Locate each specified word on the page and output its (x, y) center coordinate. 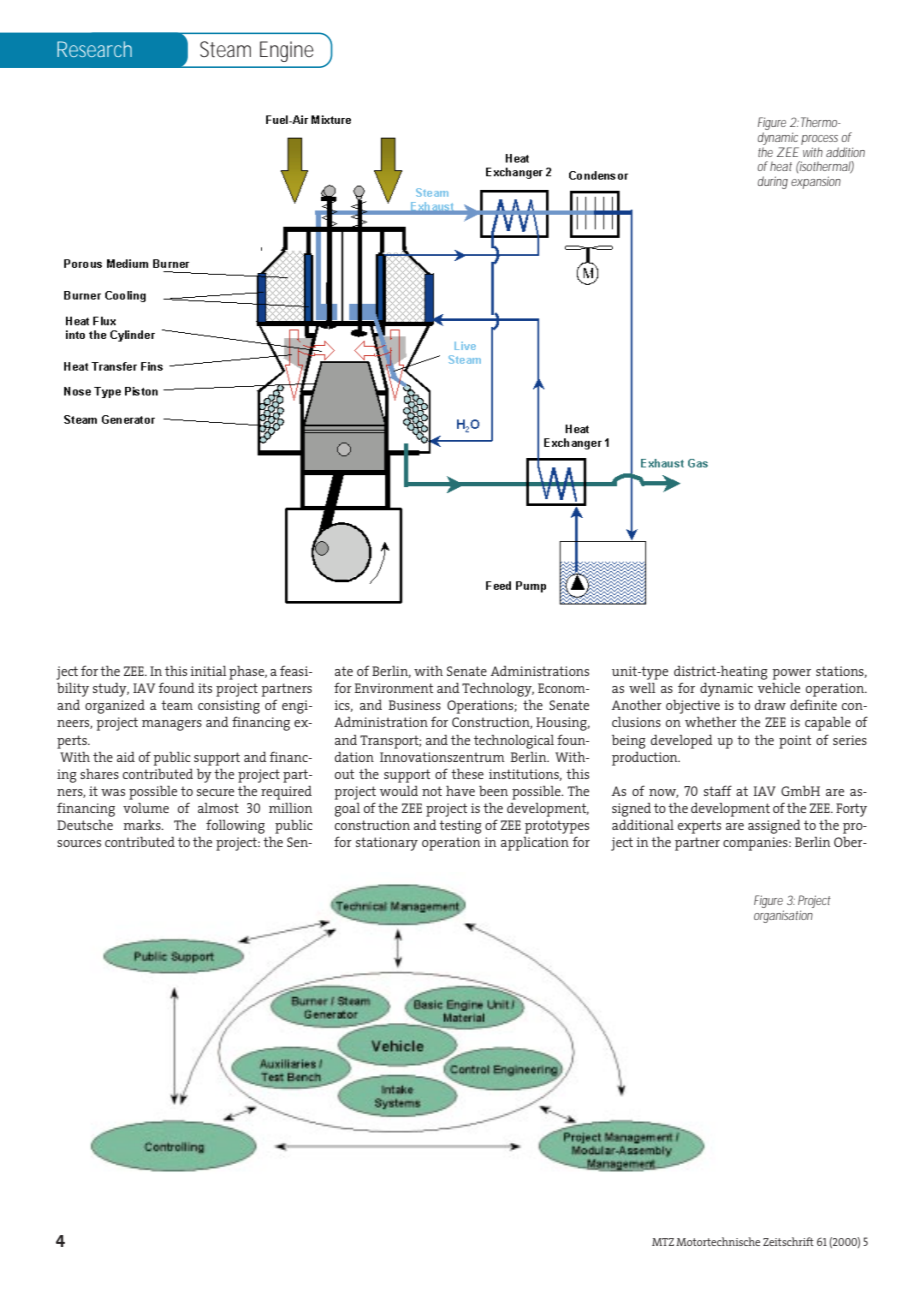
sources (79, 843)
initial (208, 671)
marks (143, 825)
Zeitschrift (788, 1241)
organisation (783, 916)
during (773, 182)
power (791, 674)
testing (460, 827)
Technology (498, 690)
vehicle (779, 688)
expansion (816, 182)
